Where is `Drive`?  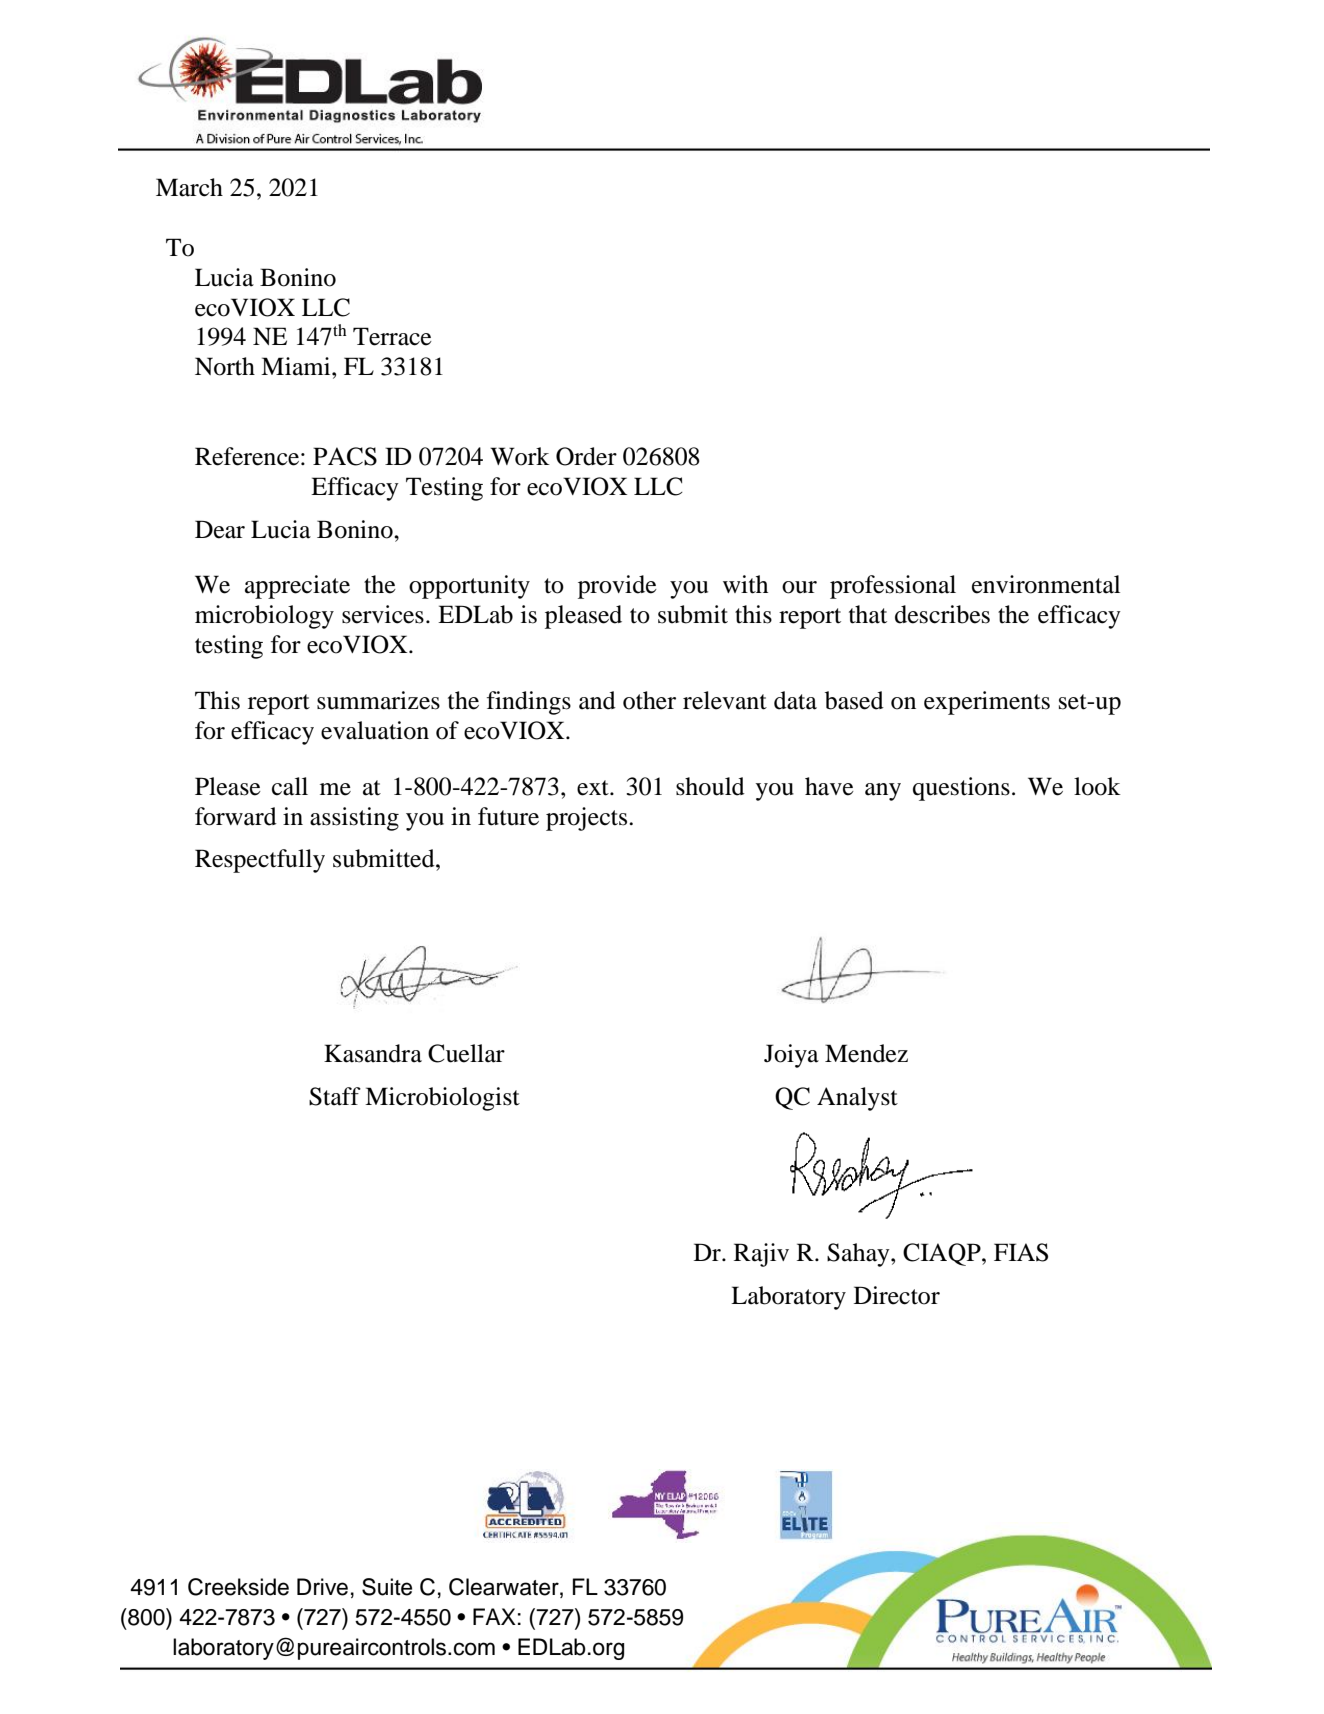 Drive is located at coordinates (322, 1587).
